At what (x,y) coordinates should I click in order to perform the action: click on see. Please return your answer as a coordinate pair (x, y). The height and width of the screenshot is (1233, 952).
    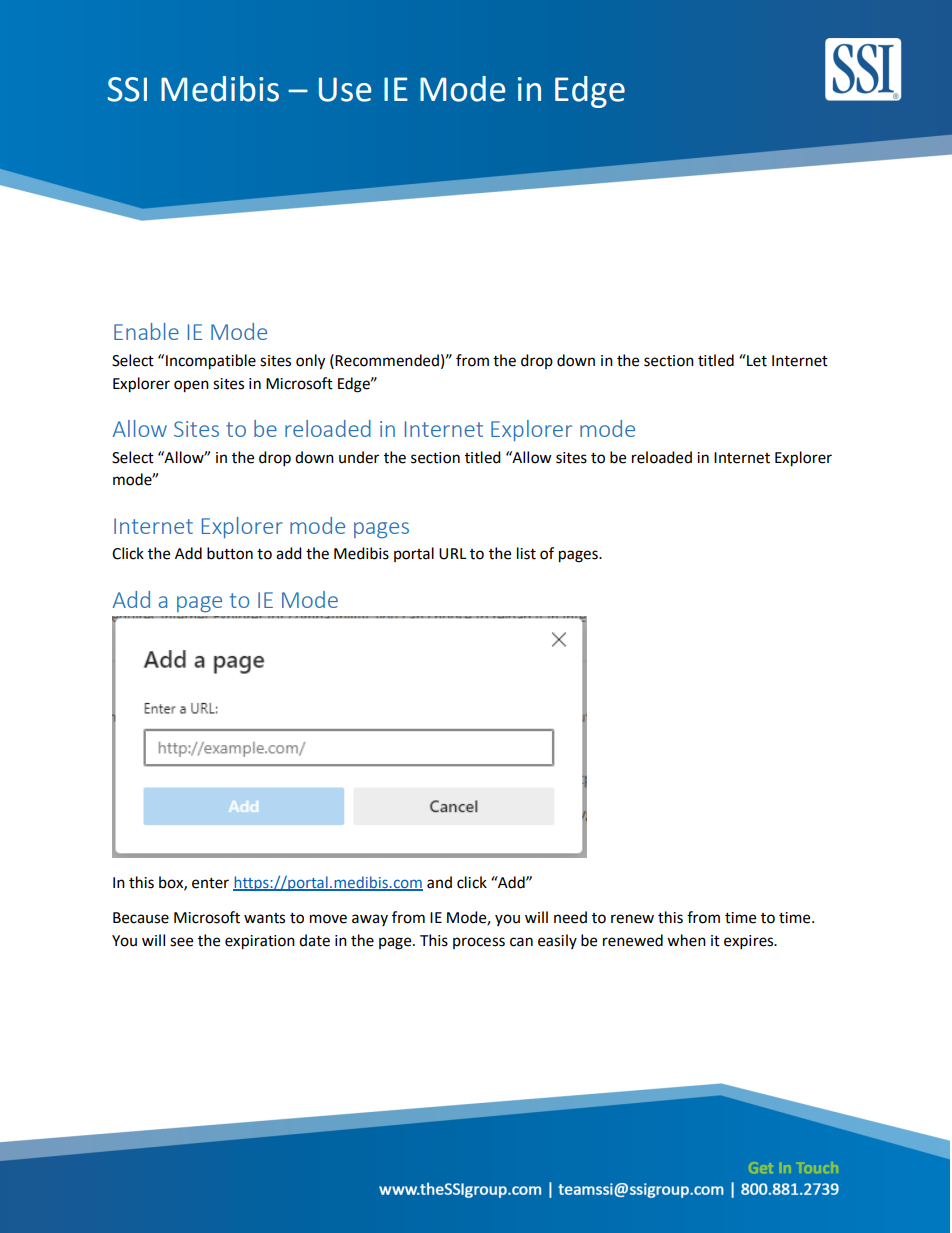
    Looking at the image, I should click on (181, 942).
